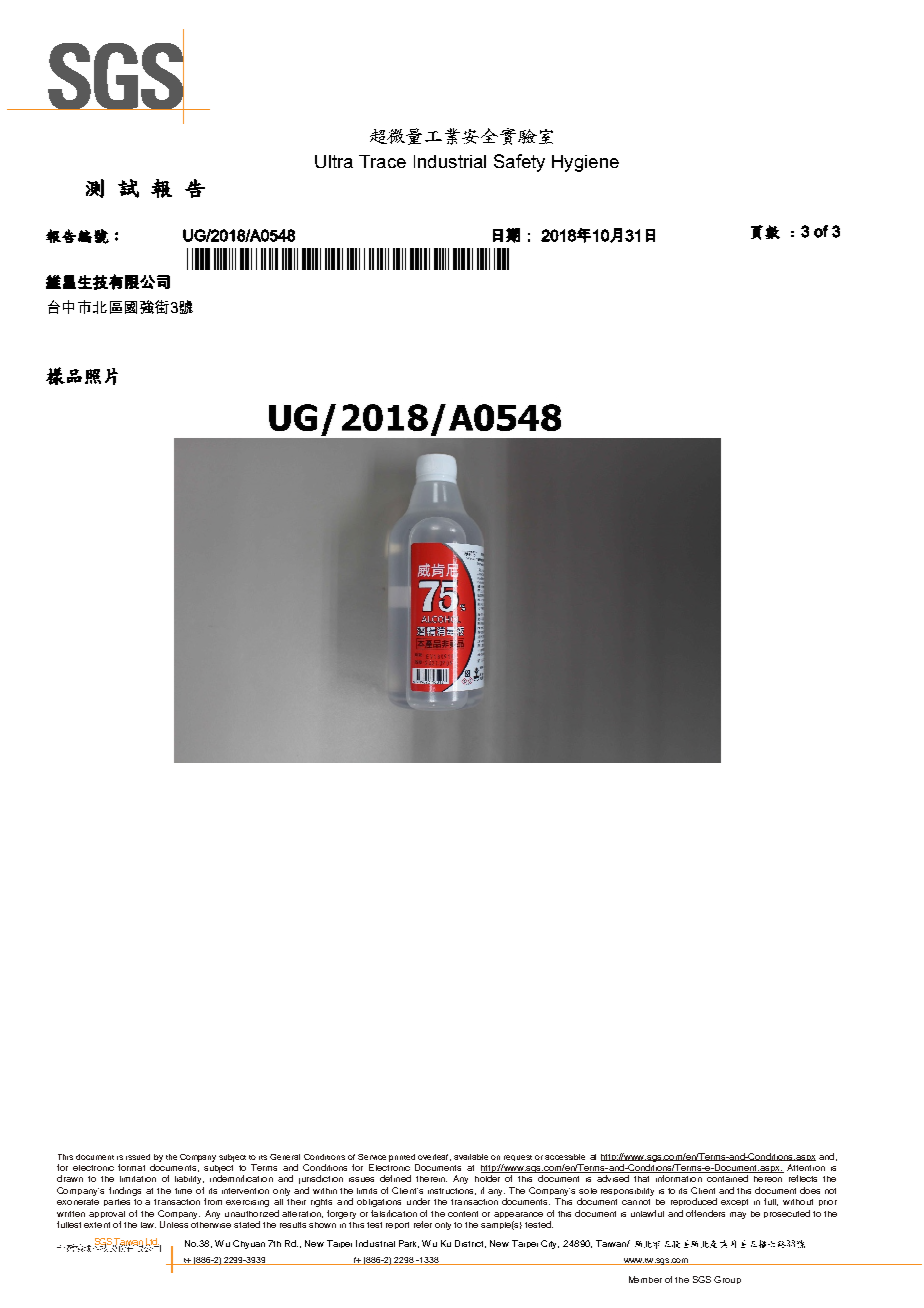 This page has height=1308, width=924. I want to click on Ultra, so click(334, 161).
